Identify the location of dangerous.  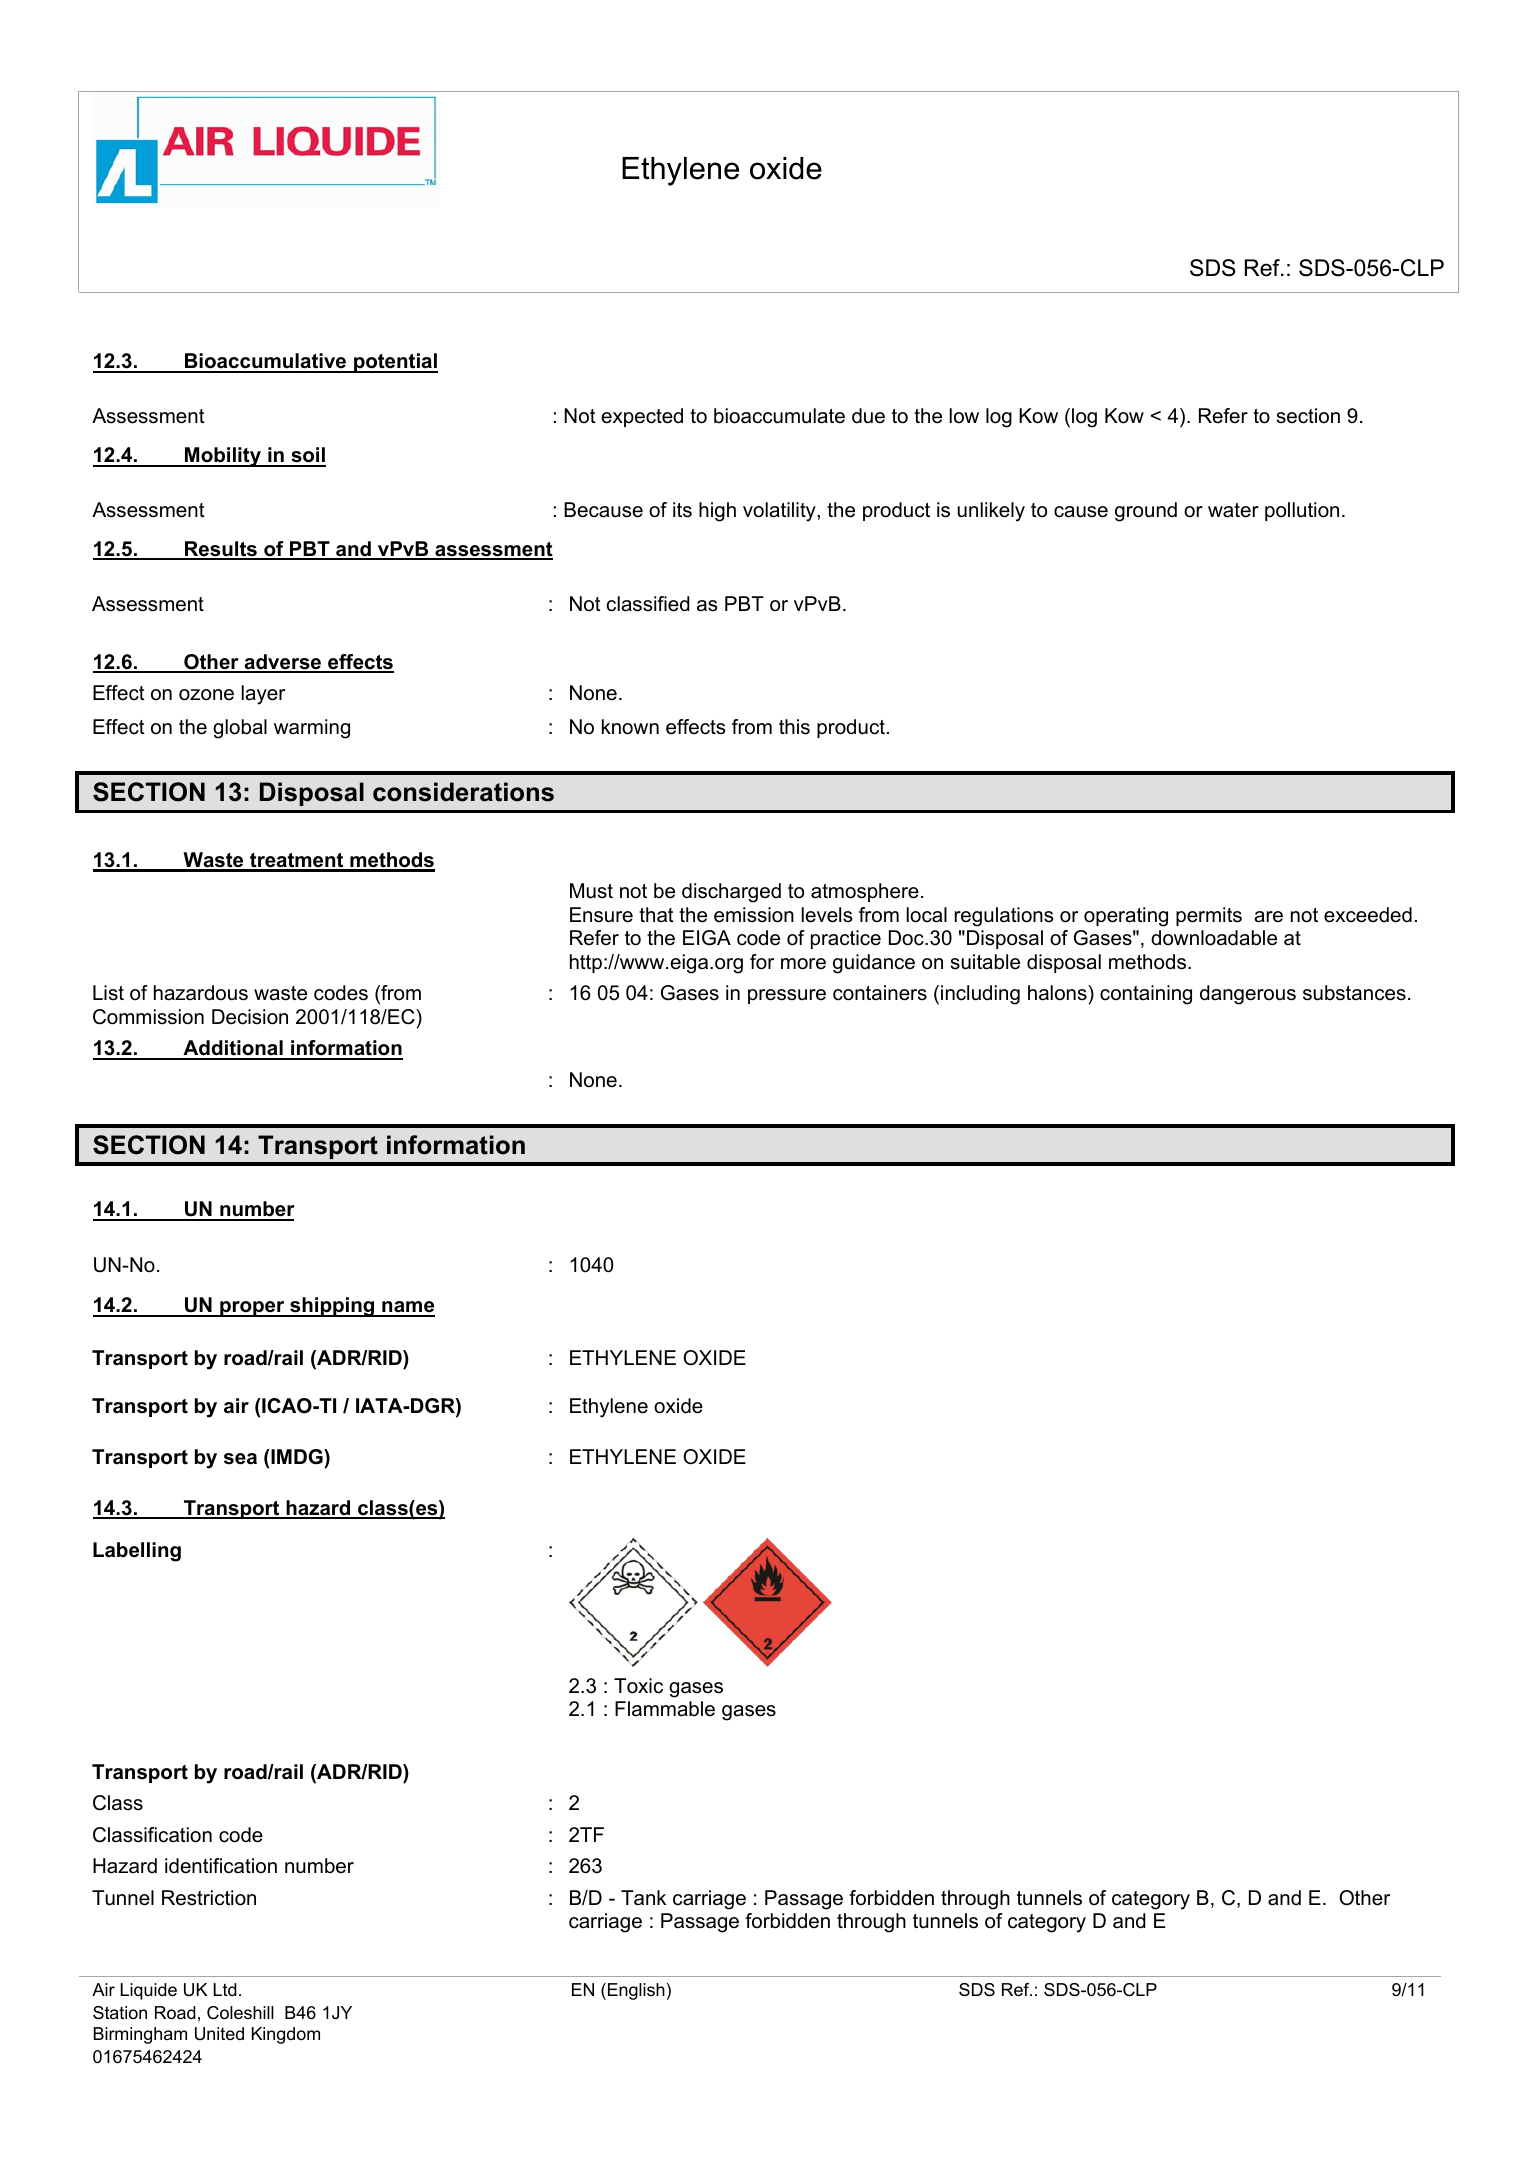
(1248, 995).
